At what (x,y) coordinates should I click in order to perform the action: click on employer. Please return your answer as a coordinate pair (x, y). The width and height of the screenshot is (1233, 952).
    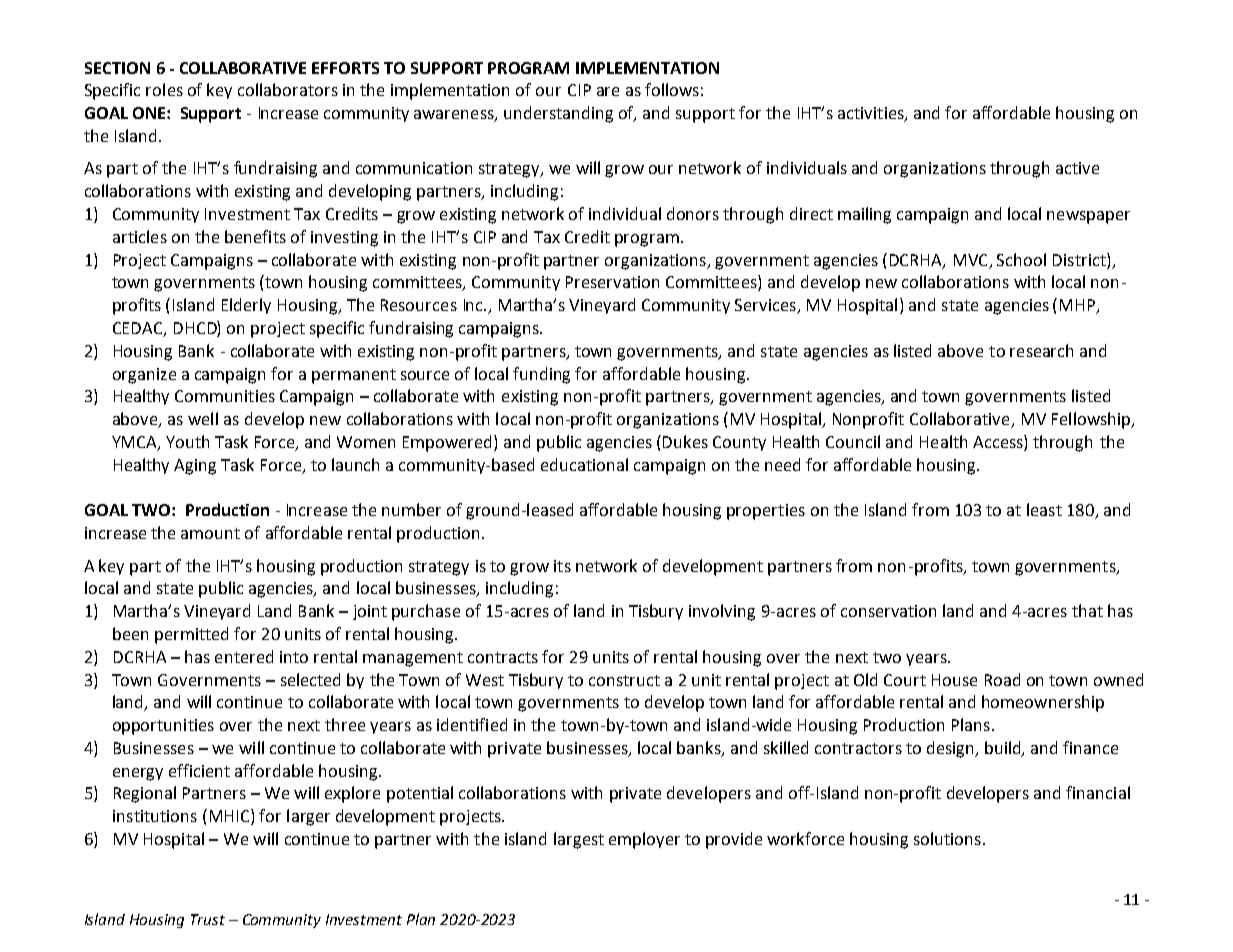
    Looking at the image, I should click on (644, 840).
